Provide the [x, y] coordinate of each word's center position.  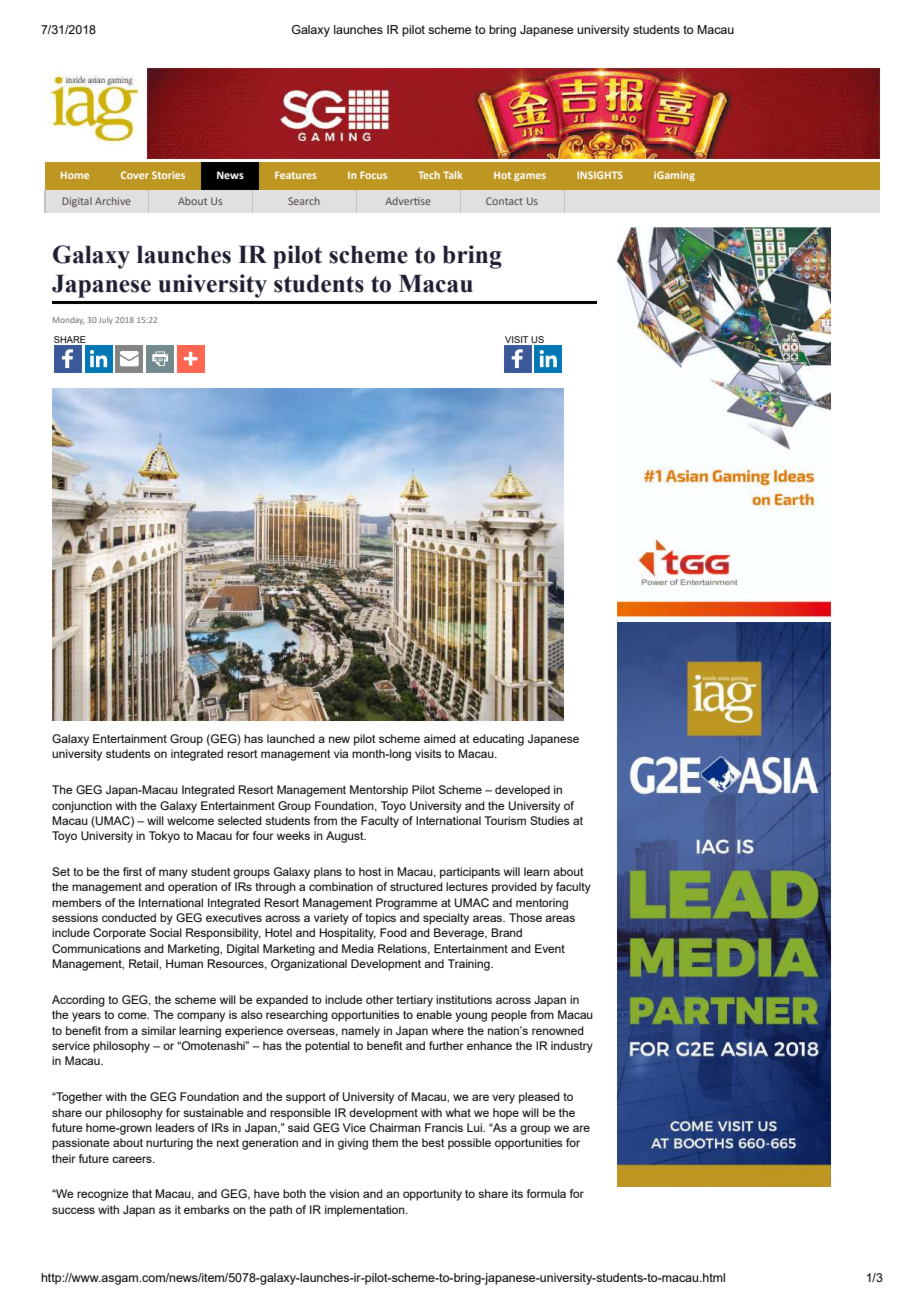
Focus [373, 175]
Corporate [119, 934]
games [530, 177]
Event [550, 948]
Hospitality [348, 934]
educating [498, 740]
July [106, 321]
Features [296, 175]
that [142, 1193]
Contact [504, 201]
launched [291, 738]
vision [344, 1193]
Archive [113, 201]
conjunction [82, 807]
